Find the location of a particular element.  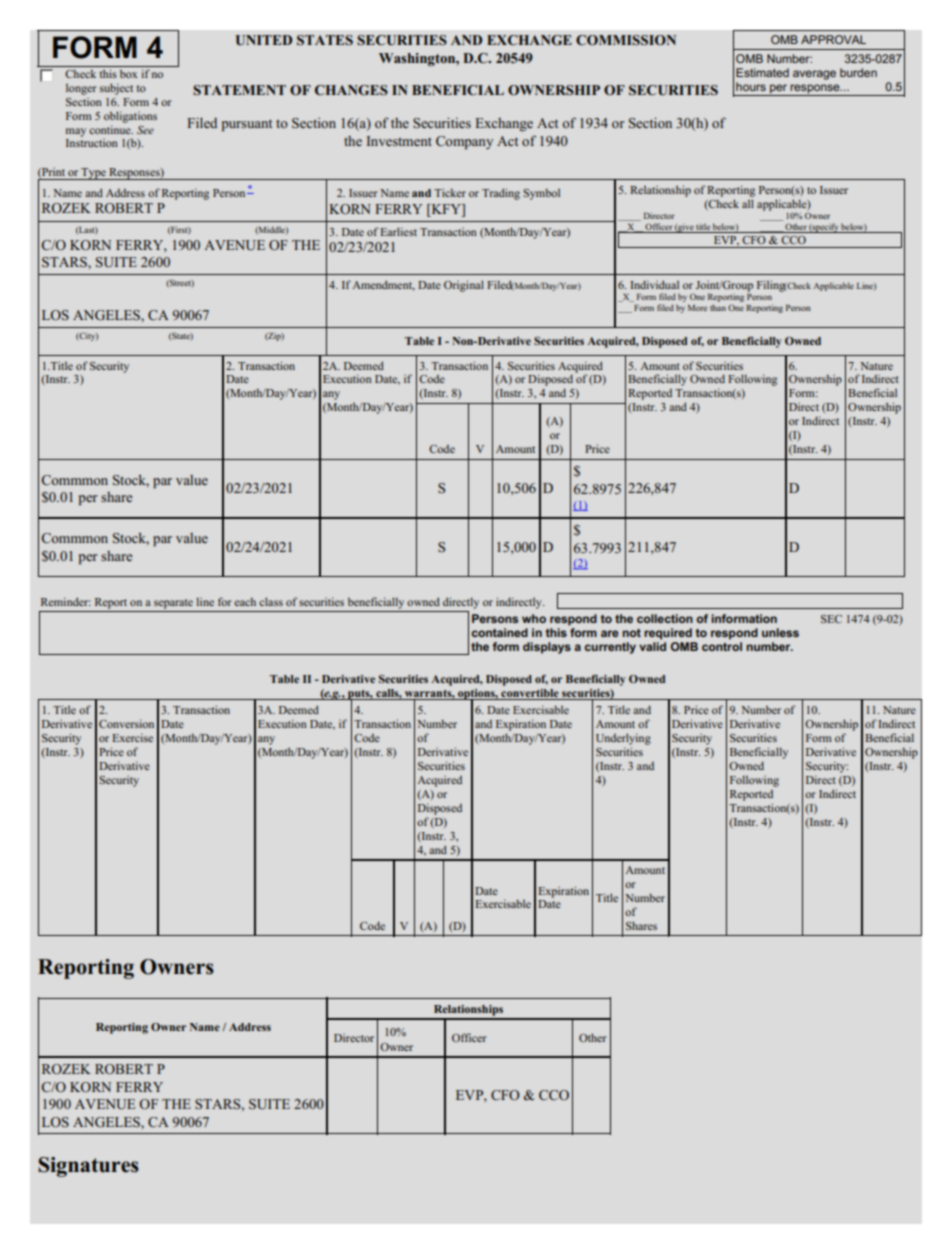

collection is located at coordinates (665, 618).
